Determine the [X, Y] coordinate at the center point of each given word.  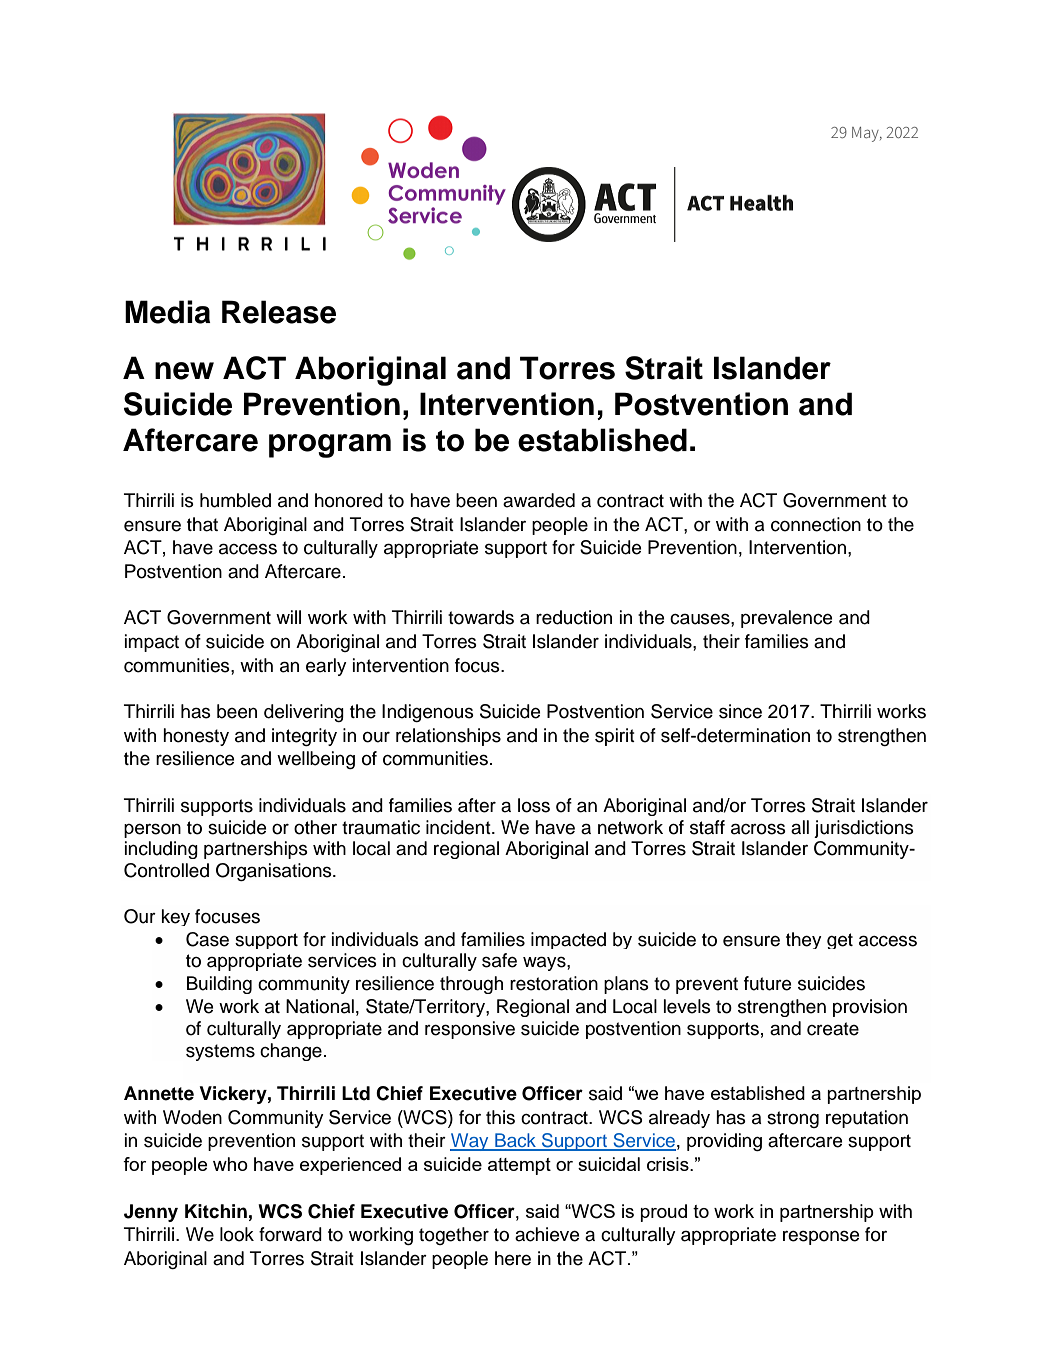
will [288, 617]
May [866, 134]
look [237, 1234]
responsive [470, 1030]
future [767, 983]
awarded [539, 500]
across [758, 829]
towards [481, 617]
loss [534, 805]
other [315, 827]
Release [279, 312]
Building [219, 985]
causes [701, 619]
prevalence [786, 619]
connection [816, 524]
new [184, 371]
